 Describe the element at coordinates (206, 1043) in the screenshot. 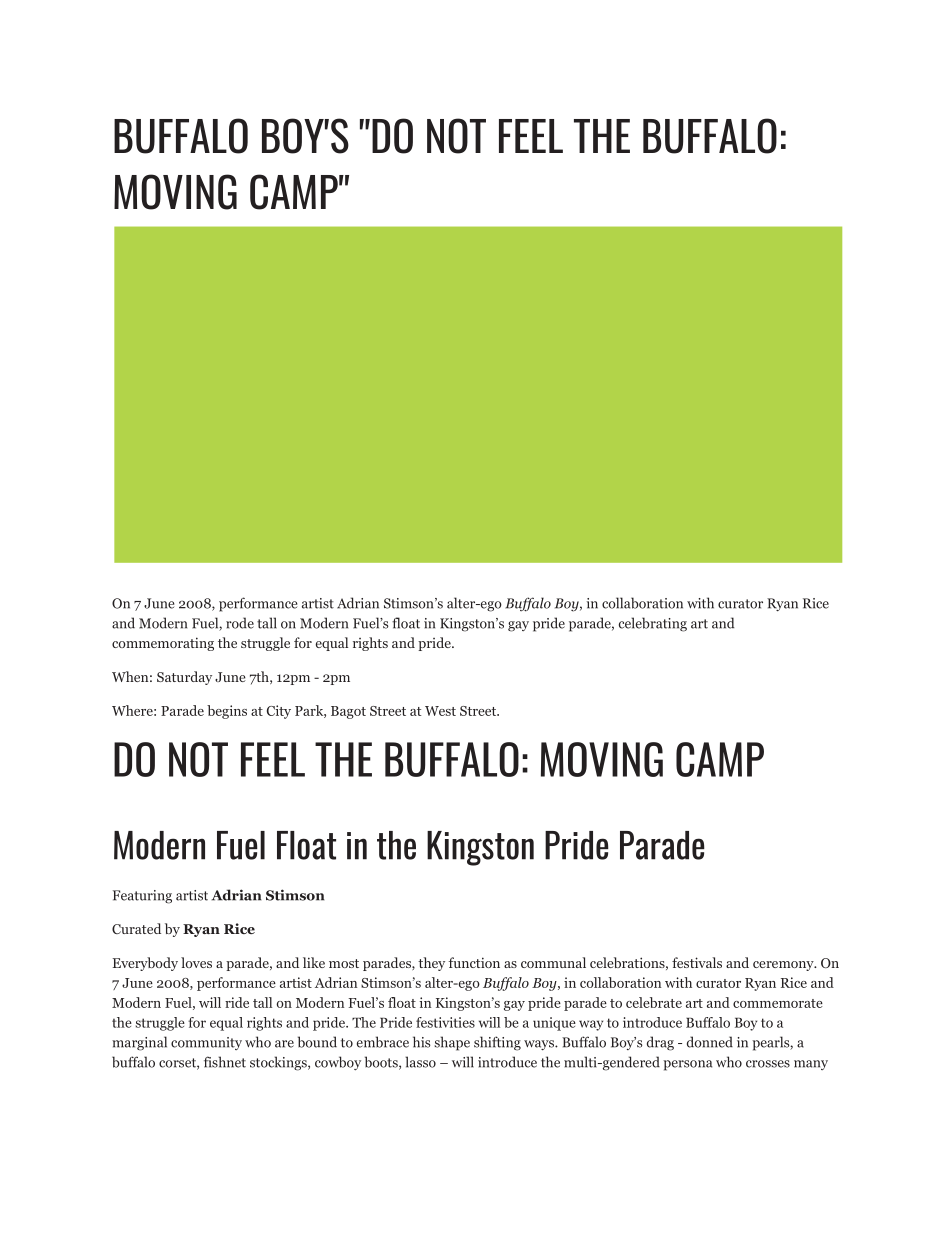

I see `community` at that location.
